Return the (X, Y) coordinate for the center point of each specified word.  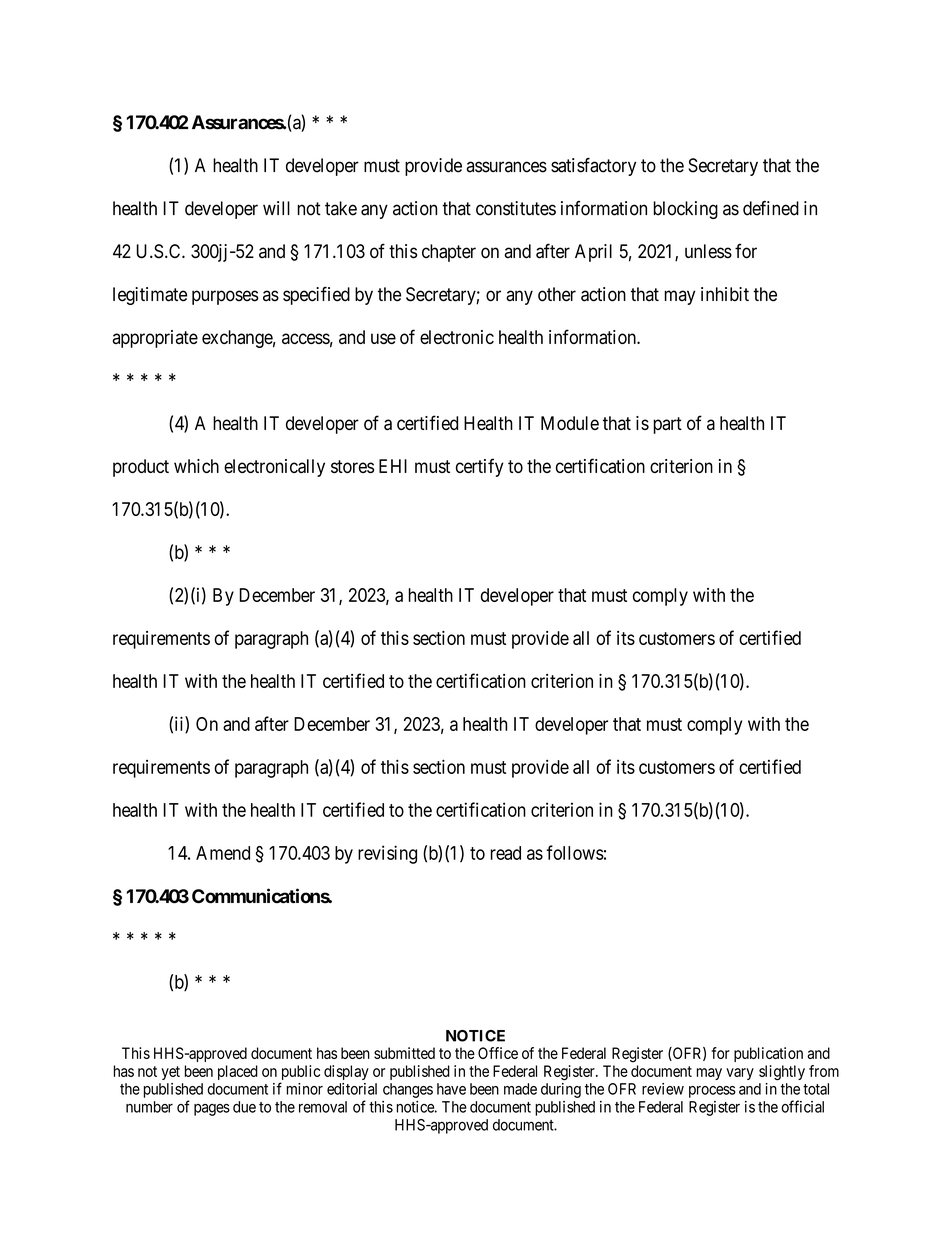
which (196, 466)
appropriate (155, 339)
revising (387, 854)
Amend (223, 853)
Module (570, 423)
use (383, 338)
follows (575, 852)
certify (480, 467)
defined (771, 208)
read (505, 853)
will (276, 208)
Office (498, 1053)
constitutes (516, 208)
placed (238, 1072)
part (667, 425)
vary (740, 1074)
